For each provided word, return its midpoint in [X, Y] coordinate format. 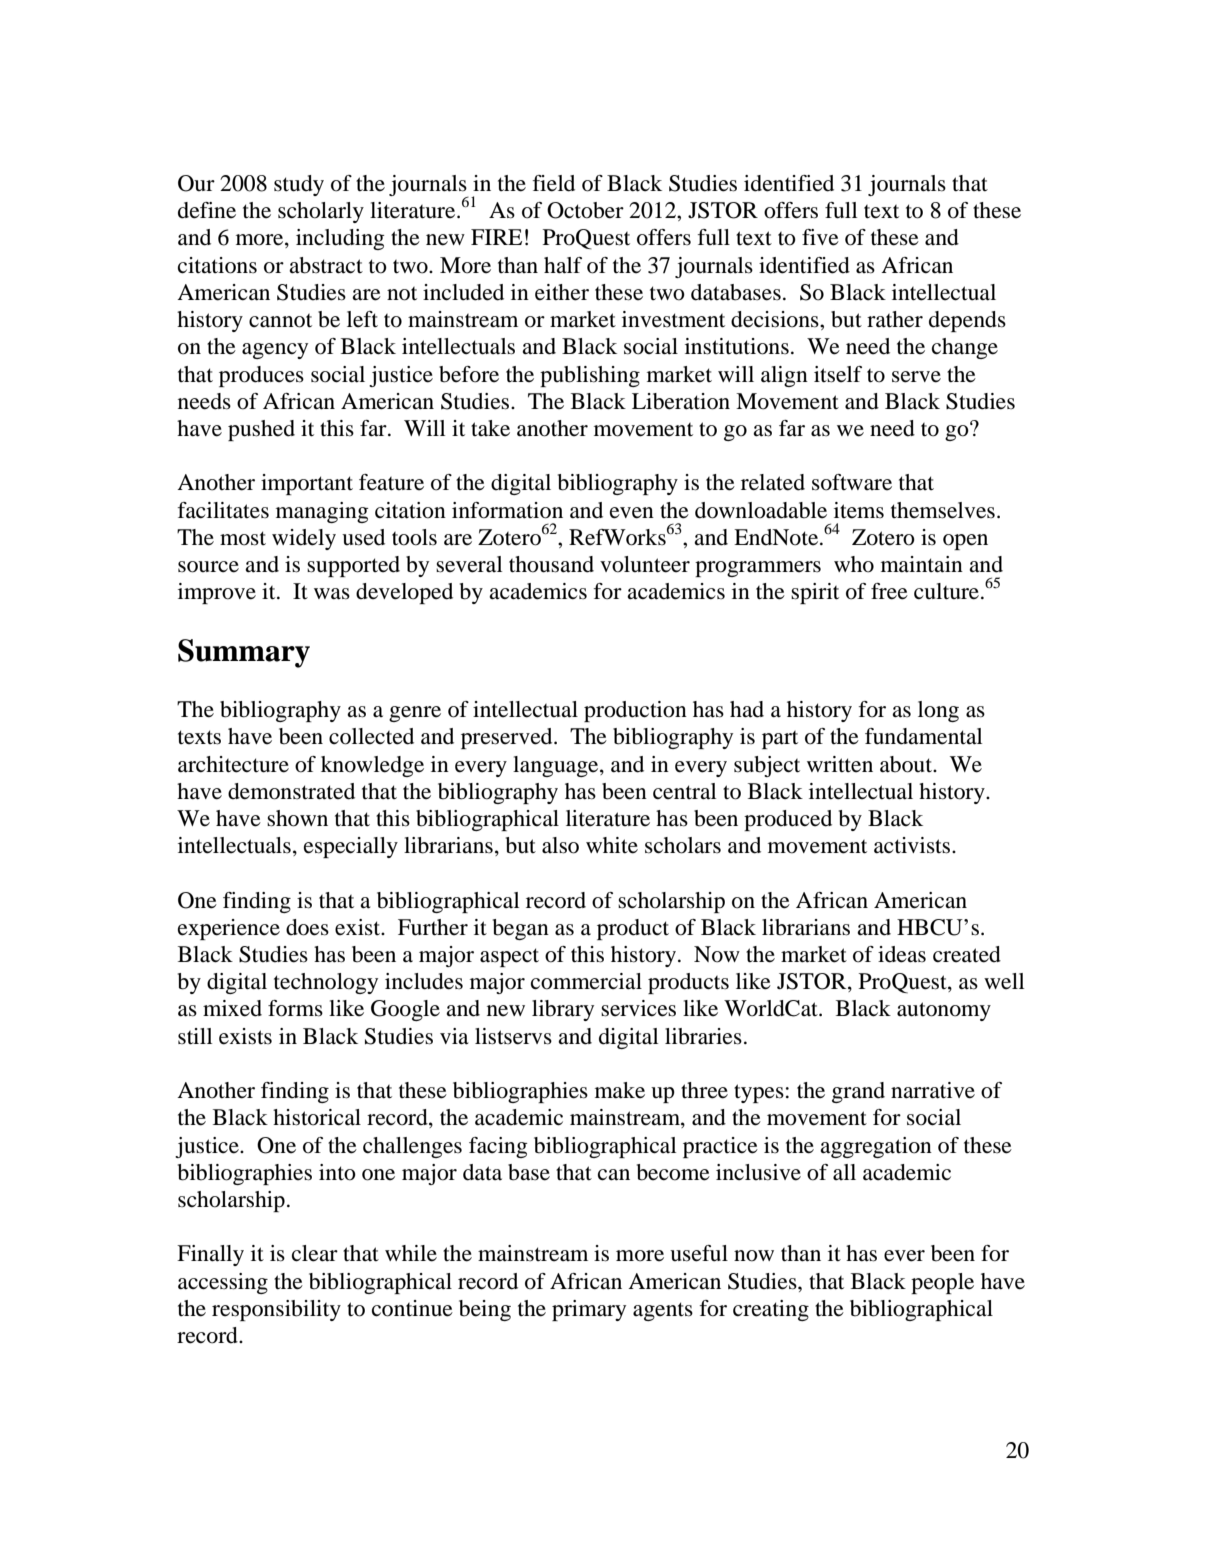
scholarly [321, 212]
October [585, 210]
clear [315, 1253]
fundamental [923, 736]
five [820, 237]
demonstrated [291, 791]
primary [589, 1310]
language [557, 766]
